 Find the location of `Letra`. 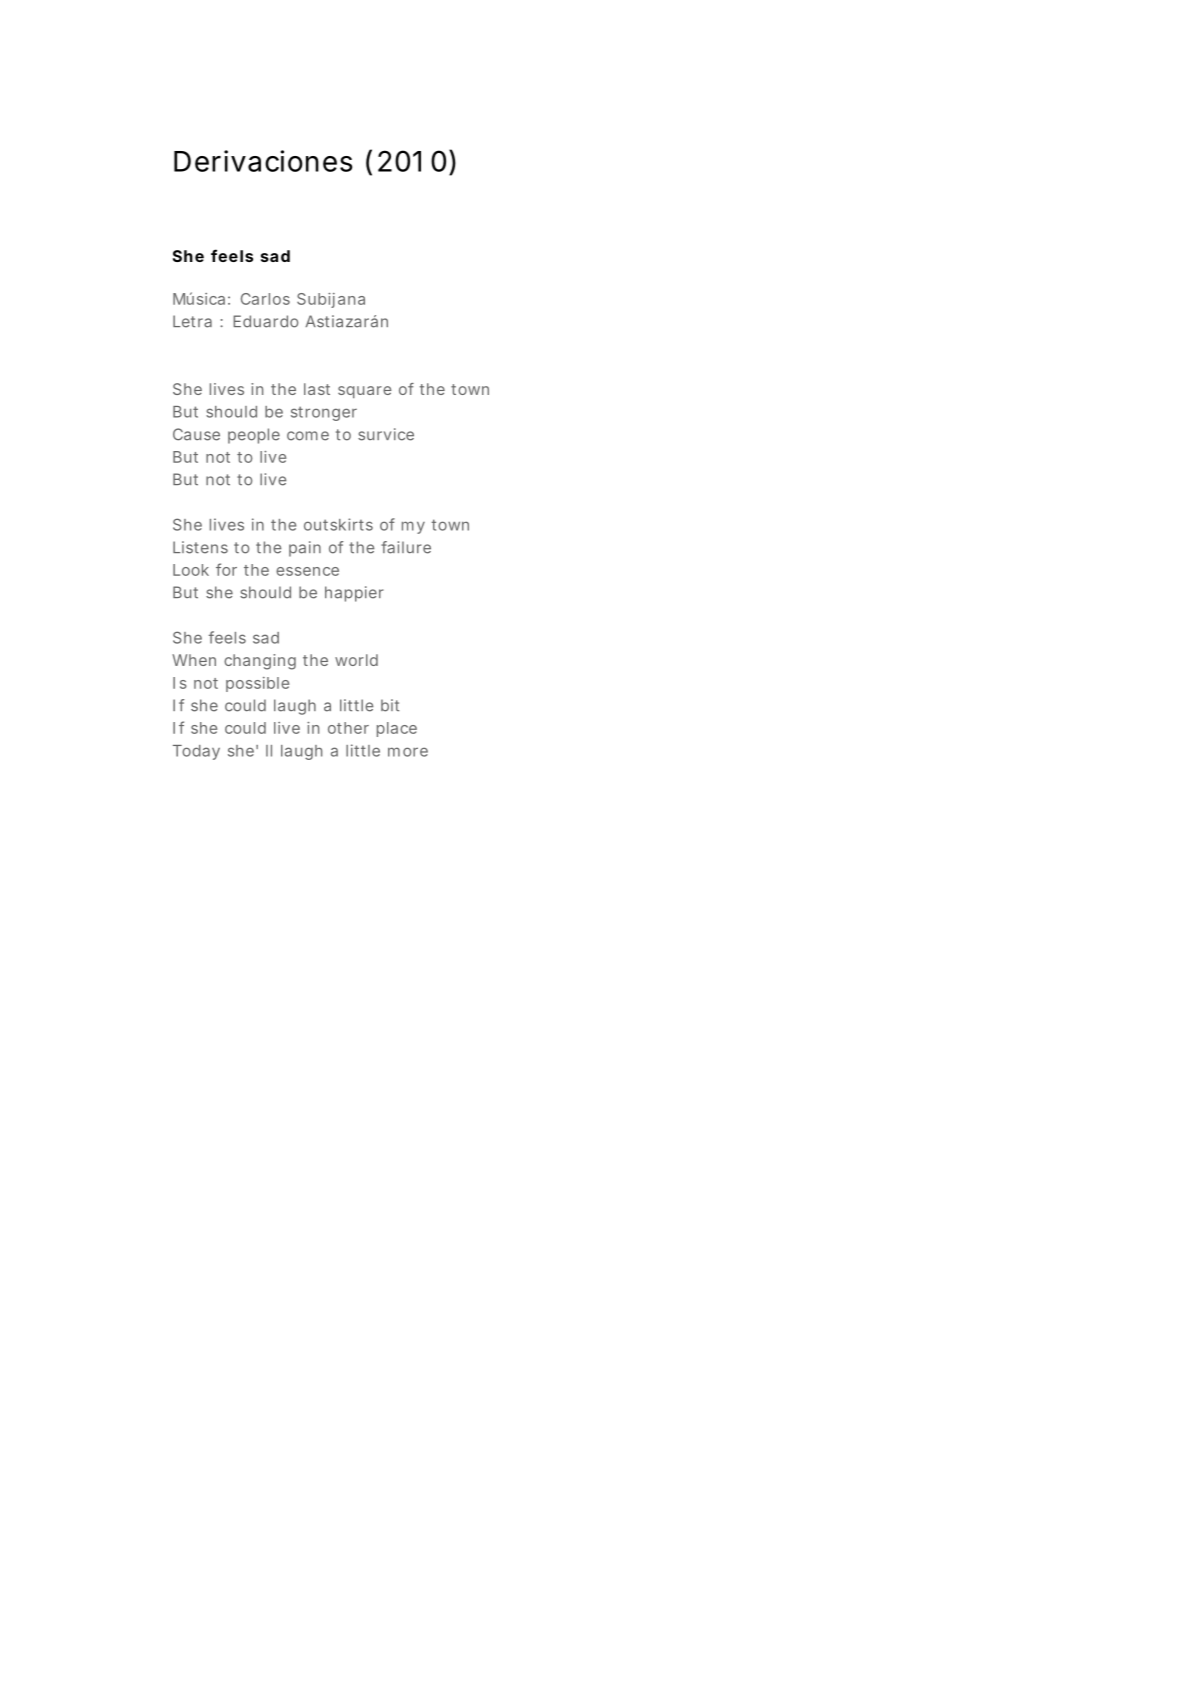

Letra is located at coordinates (192, 321).
